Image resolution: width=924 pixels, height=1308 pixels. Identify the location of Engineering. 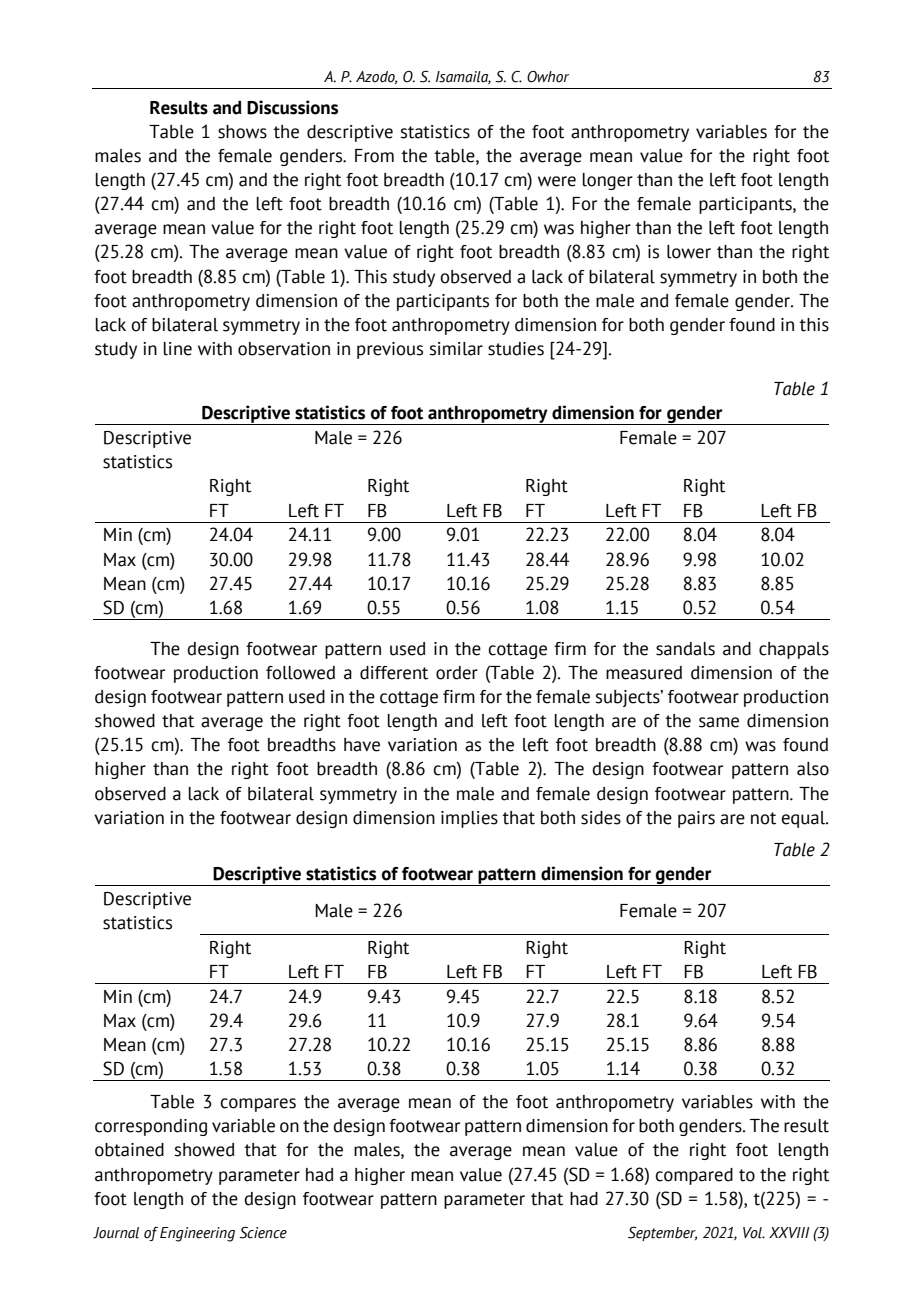
(197, 1234).
